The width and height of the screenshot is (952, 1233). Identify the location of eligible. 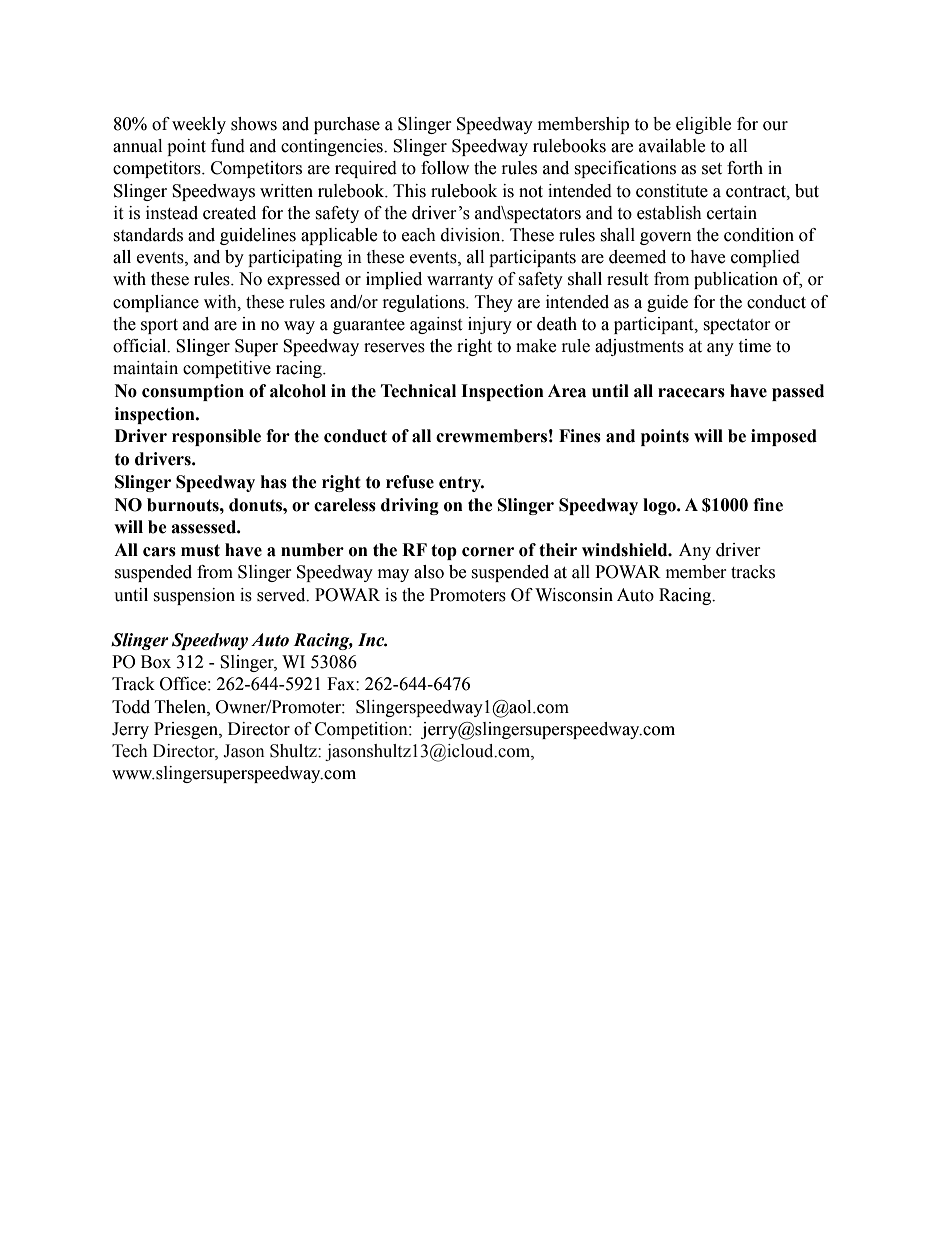
(703, 125).
